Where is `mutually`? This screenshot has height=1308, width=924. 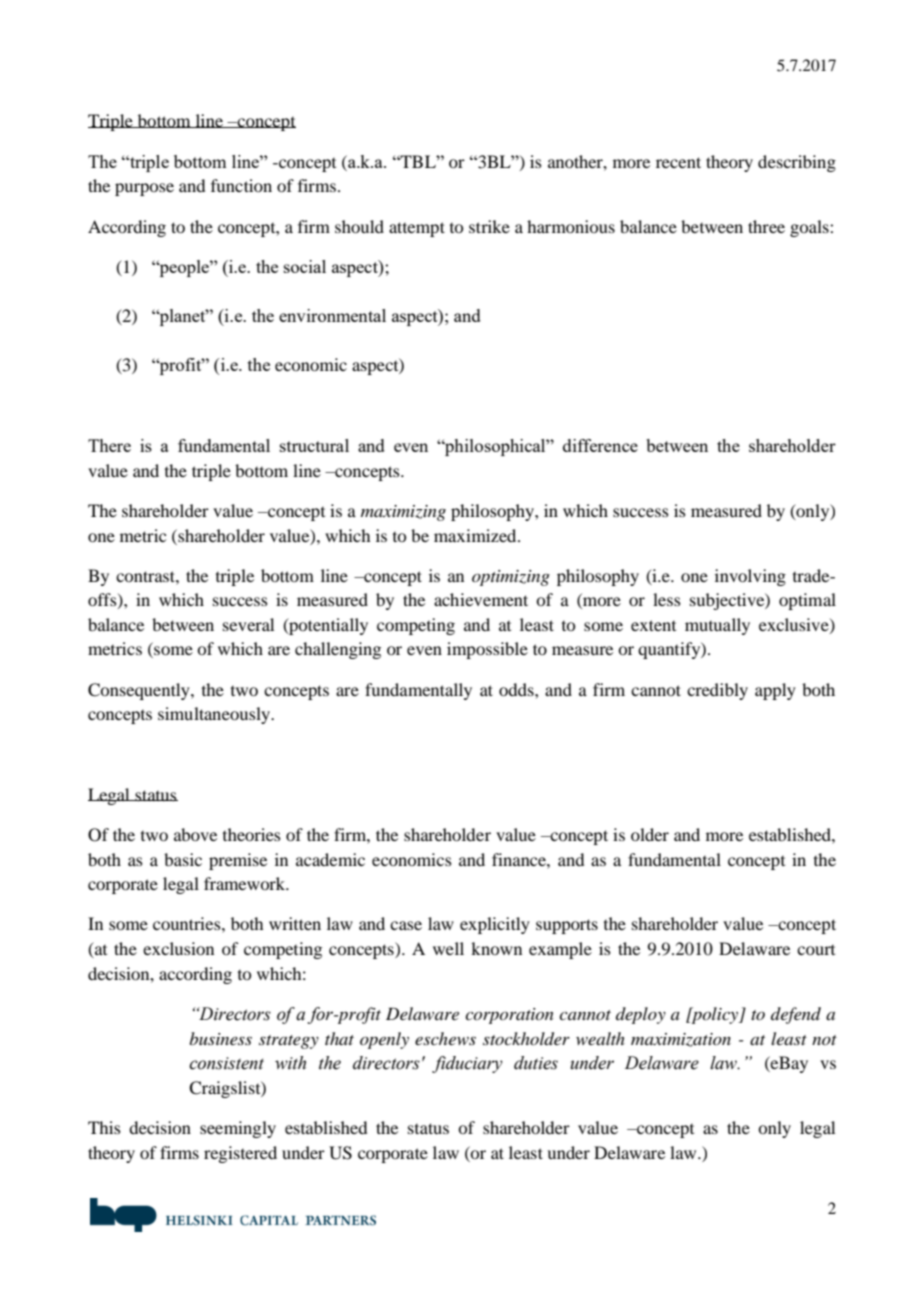 mutually is located at coordinates (717, 626).
